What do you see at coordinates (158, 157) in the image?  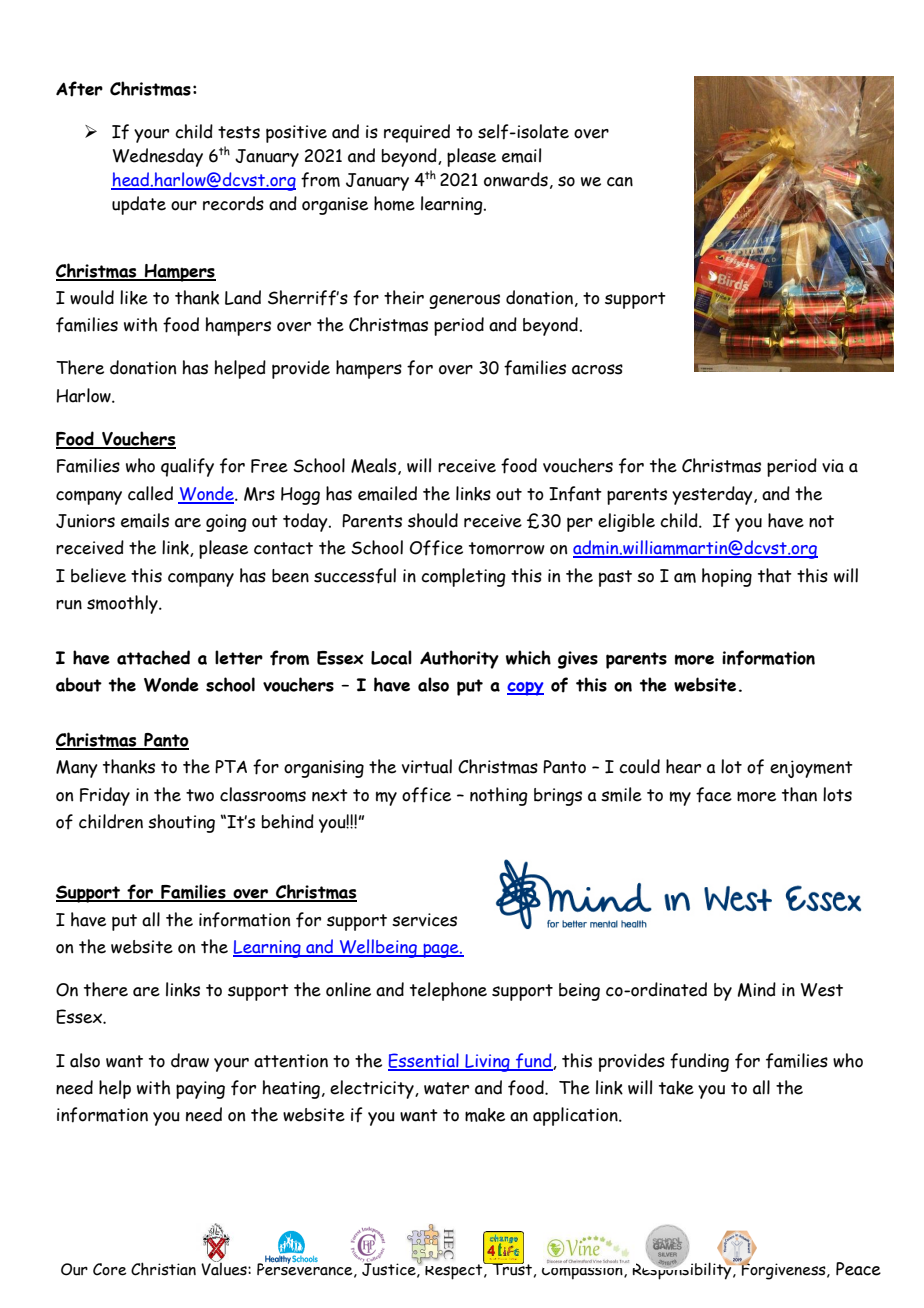 I see `Wednesday` at bounding box center [158, 157].
